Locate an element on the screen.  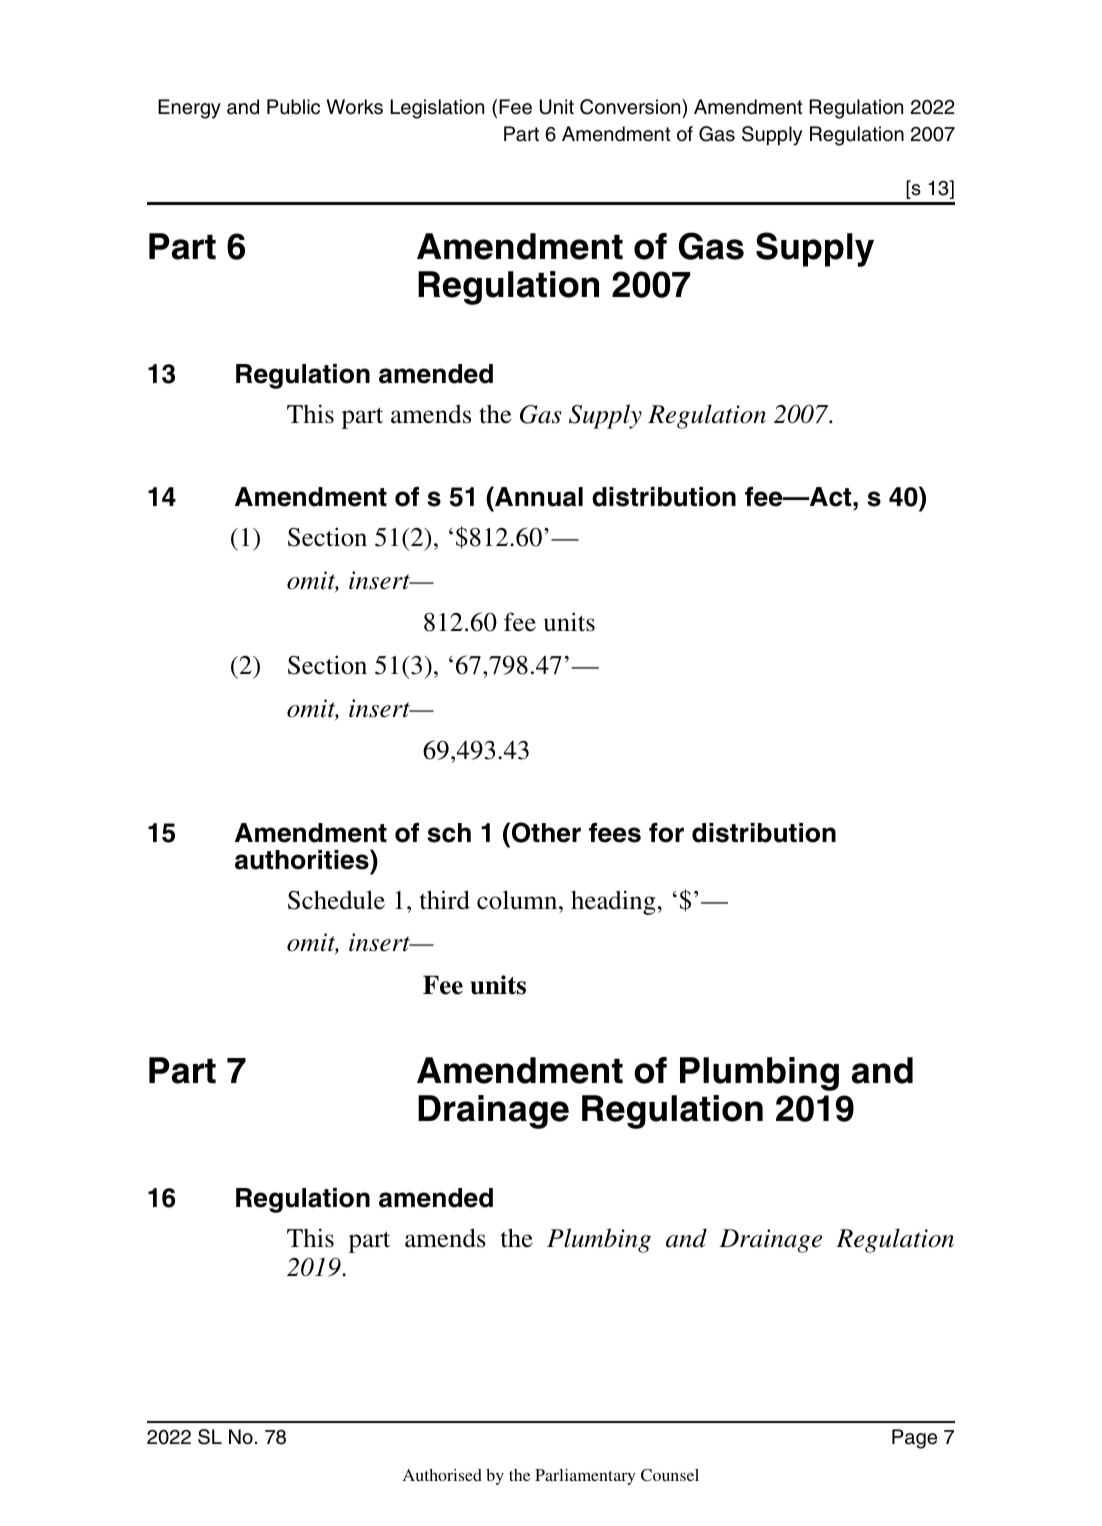
Public is located at coordinates (293, 107).
